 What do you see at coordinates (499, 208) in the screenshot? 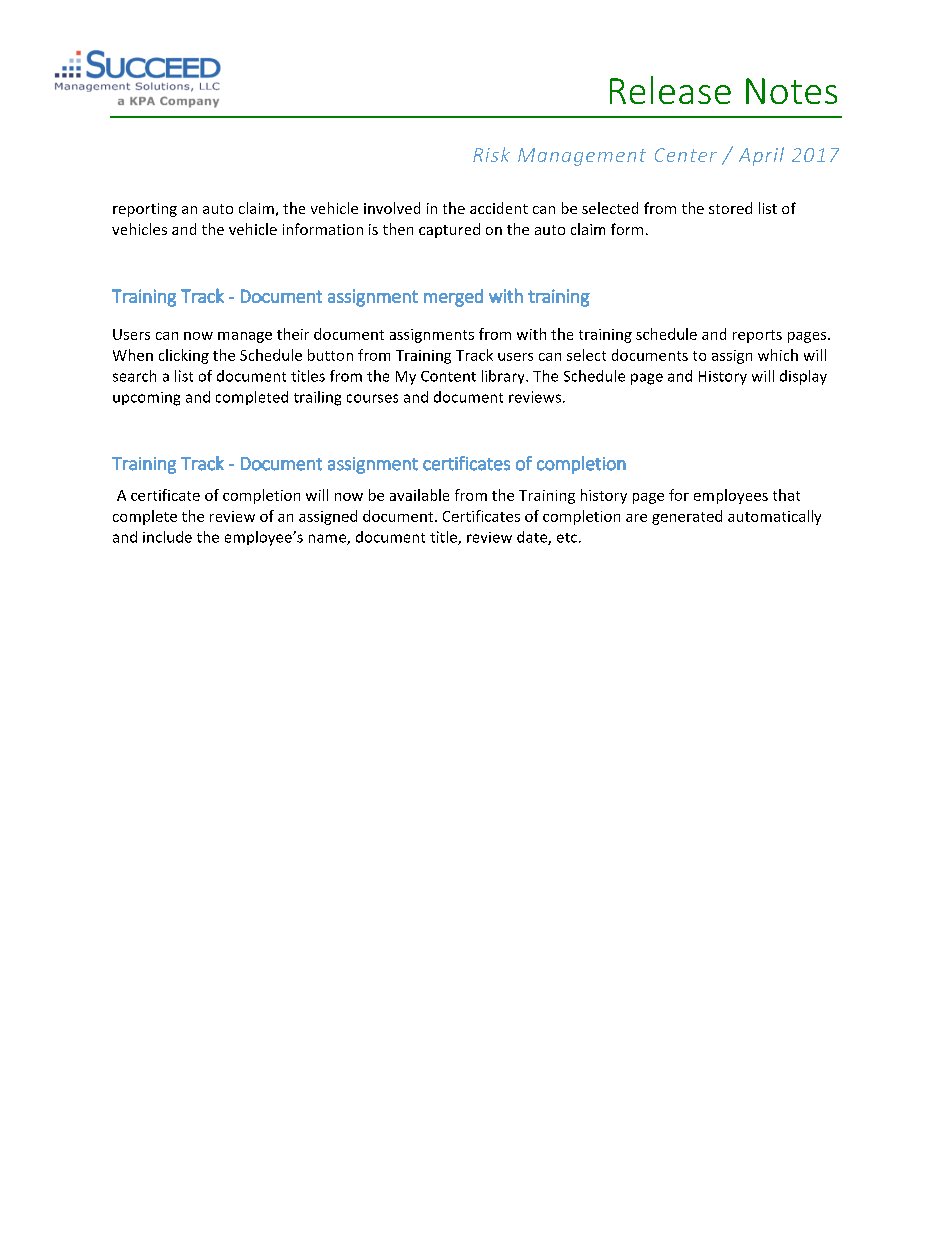
I see `accident` at bounding box center [499, 208].
